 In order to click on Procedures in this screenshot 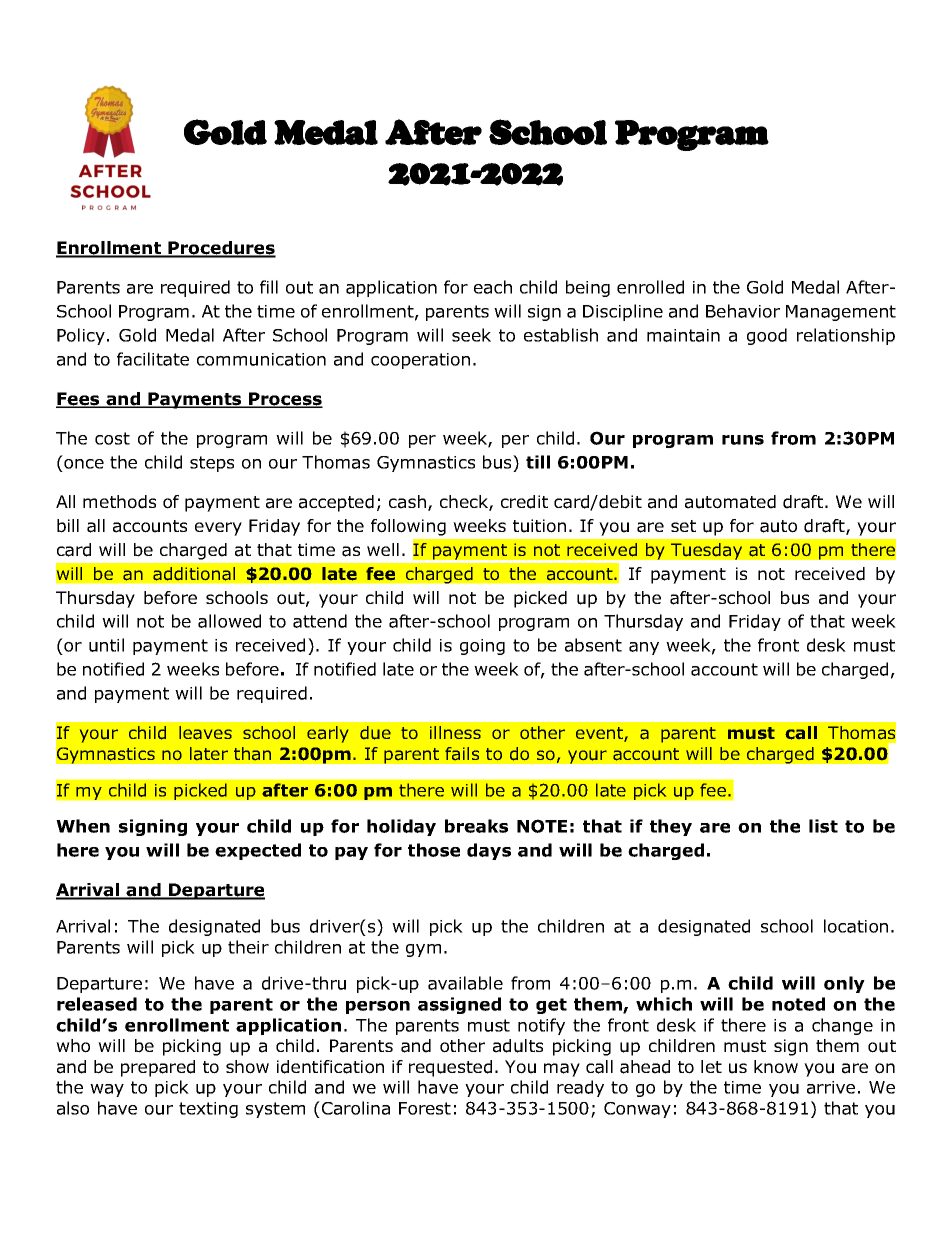, I will do `click(221, 249)`.
